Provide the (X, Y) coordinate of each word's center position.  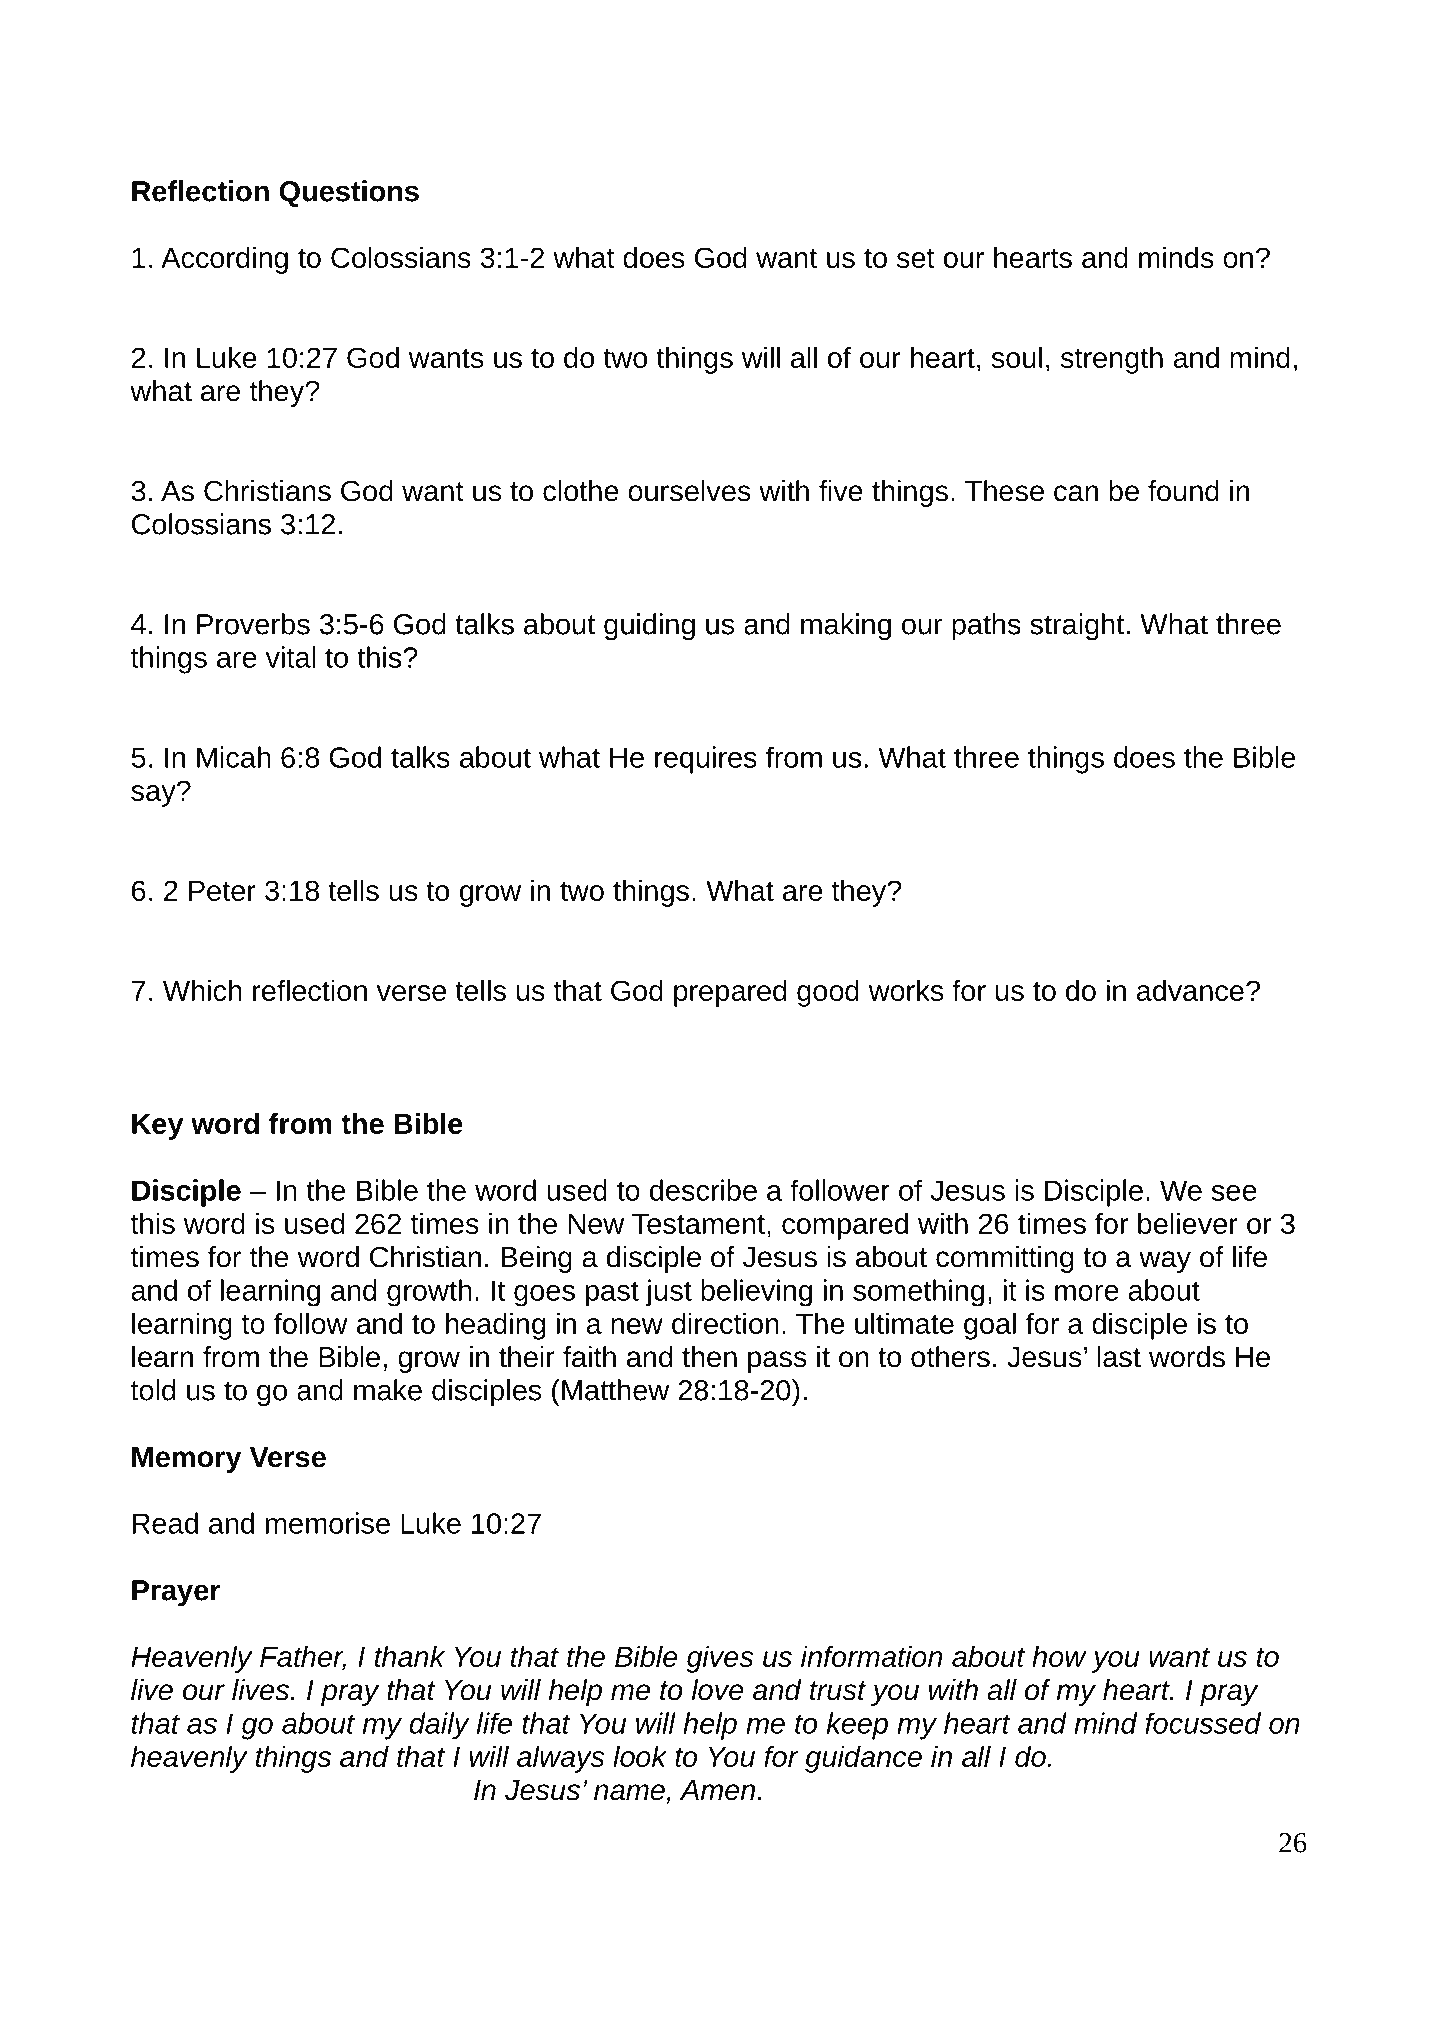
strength (1112, 360)
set (916, 258)
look (640, 1756)
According (224, 260)
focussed (1203, 1723)
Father (303, 1657)
